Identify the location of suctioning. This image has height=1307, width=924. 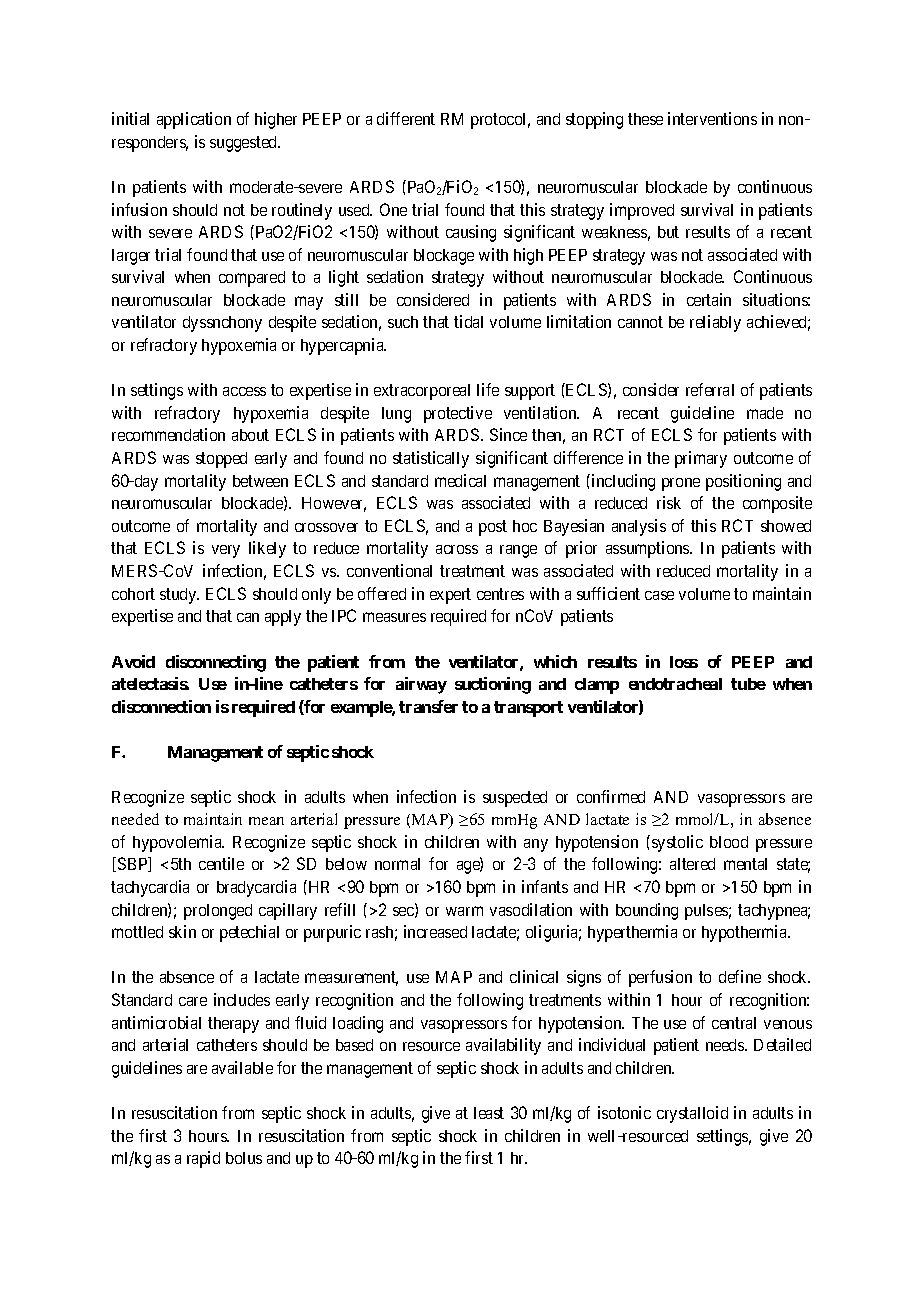
(493, 685).
